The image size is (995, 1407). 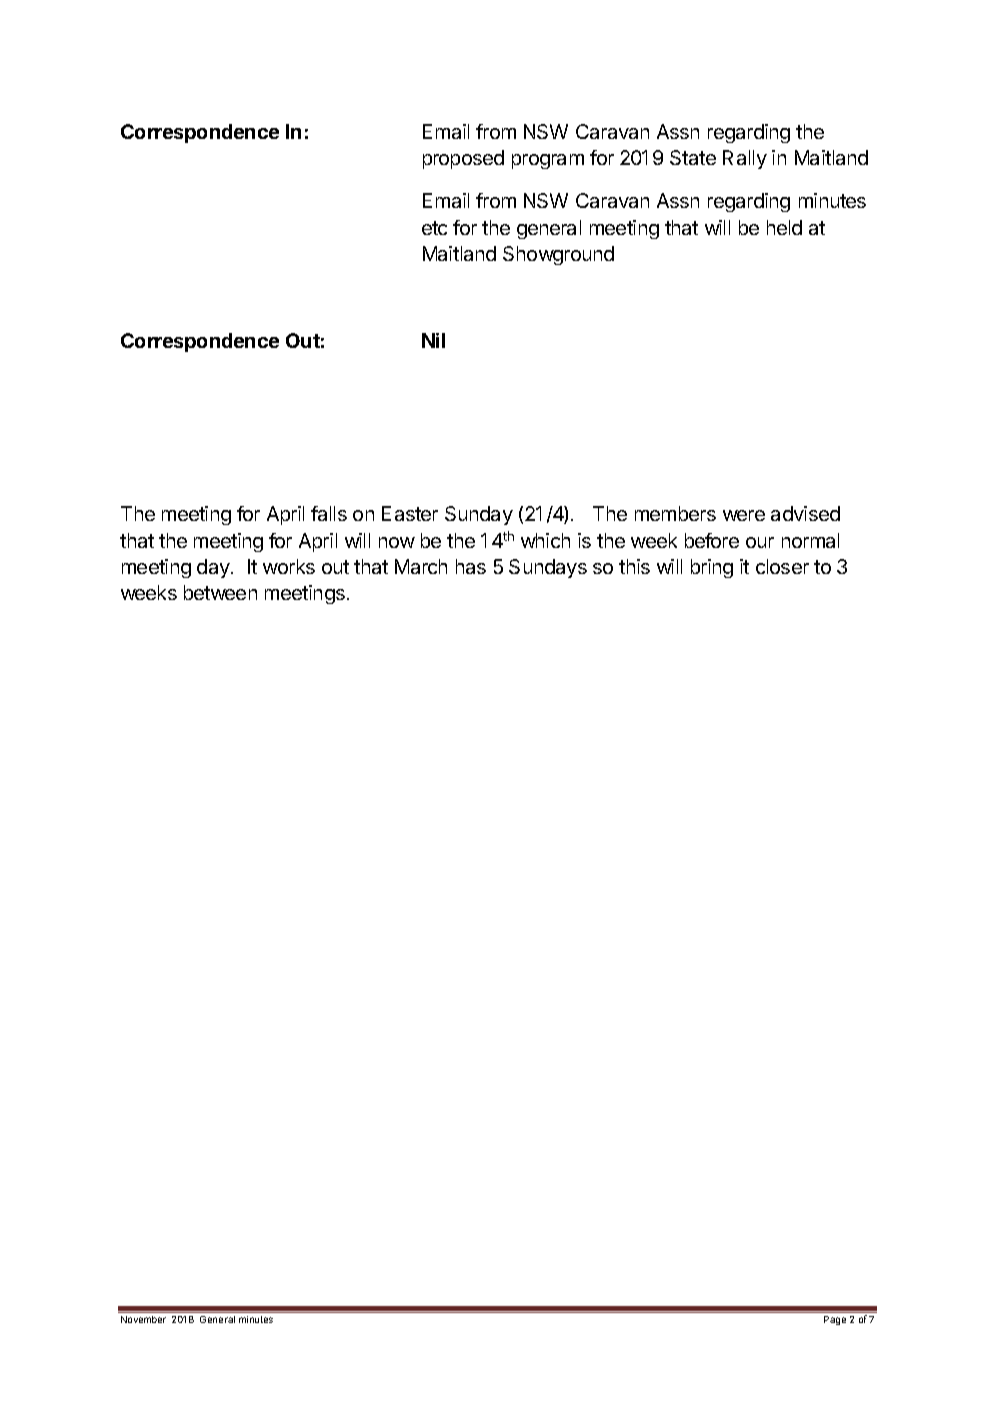 What do you see at coordinates (289, 566) in the image?
I see `works` at bounding box center [289, 566].
